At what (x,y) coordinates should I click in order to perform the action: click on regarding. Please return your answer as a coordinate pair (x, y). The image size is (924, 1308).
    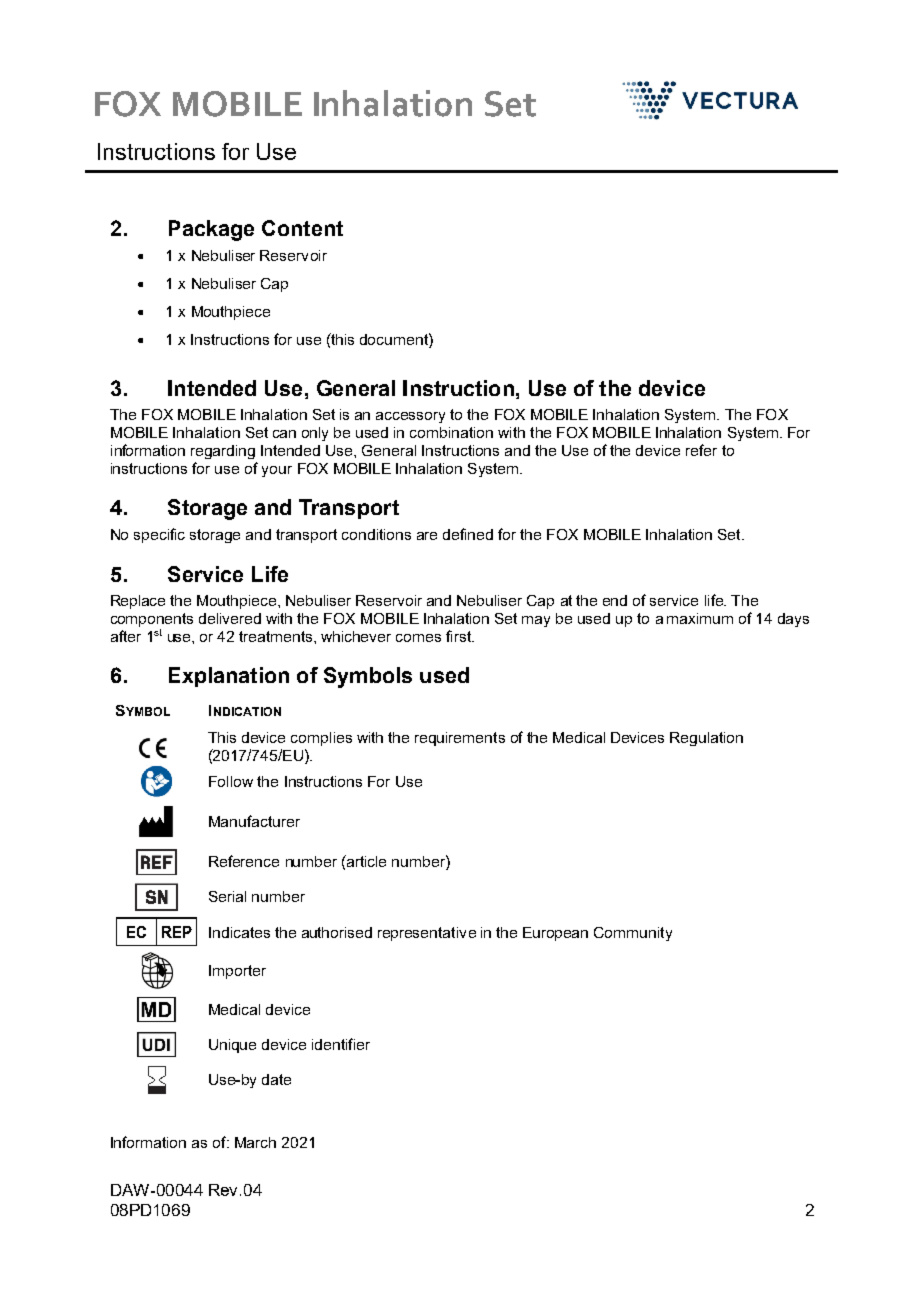
    Looking at the image, I should click on (223, 452).
